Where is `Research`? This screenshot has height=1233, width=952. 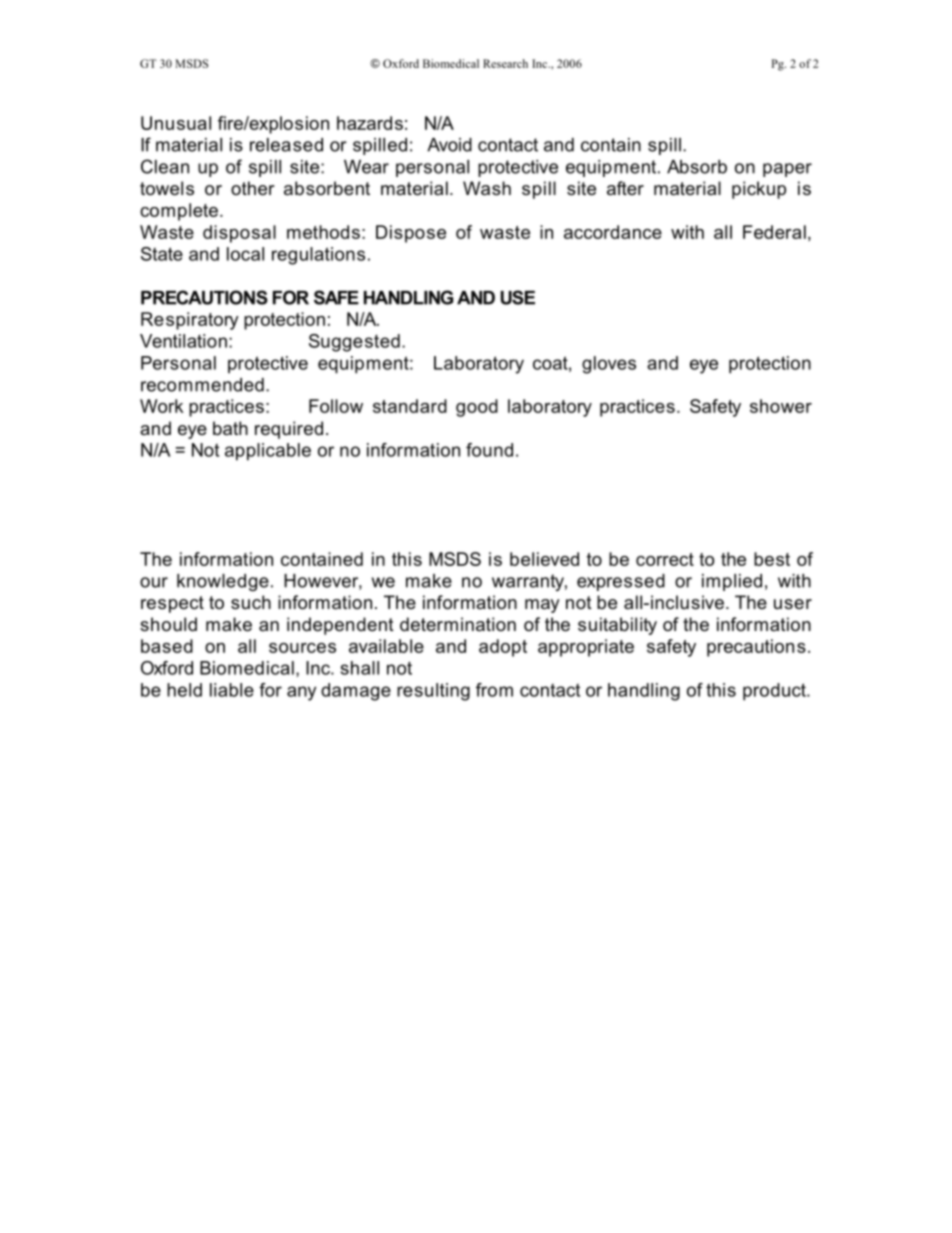 Research is located at coordinates (505, 63).
